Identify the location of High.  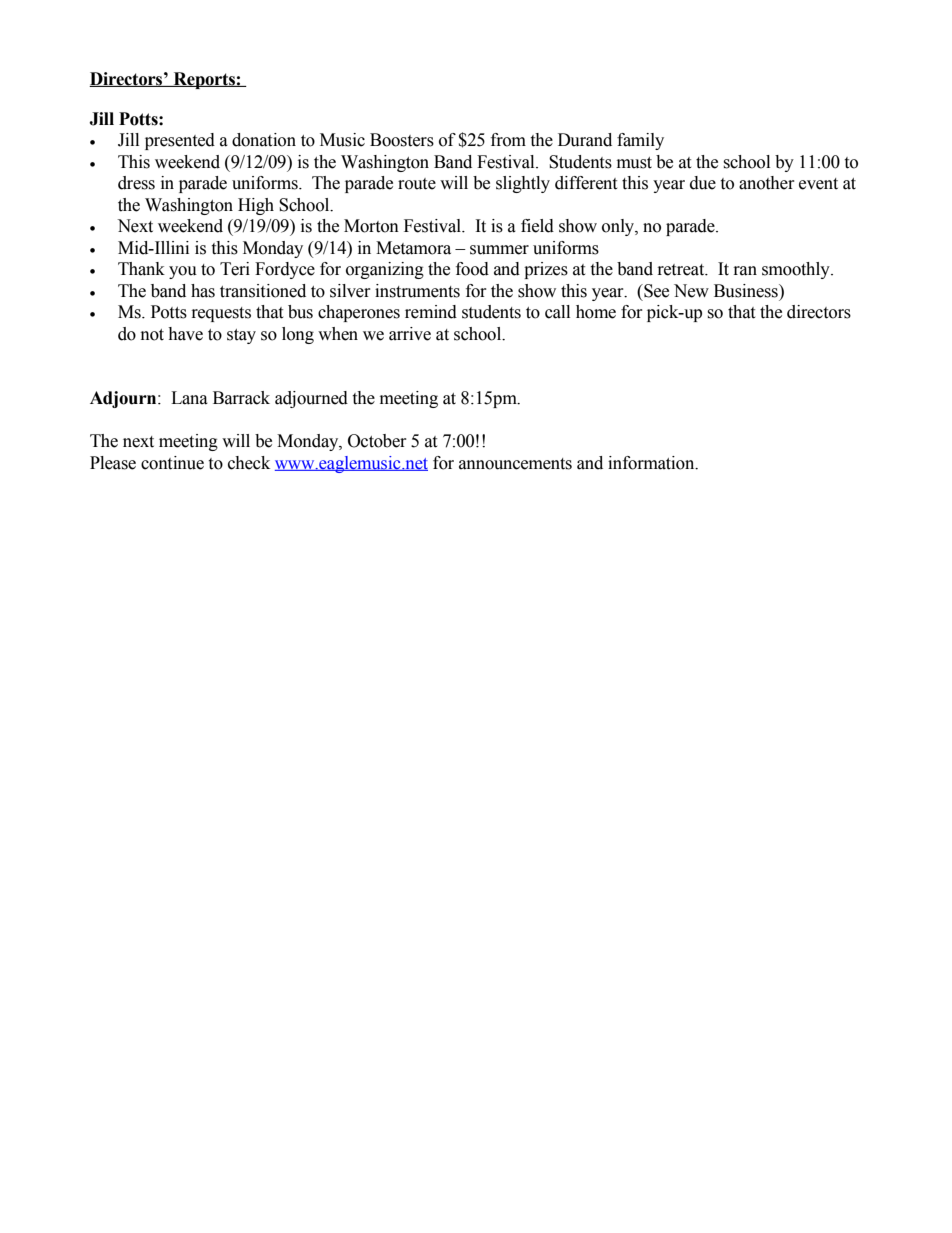
(256, 206).
